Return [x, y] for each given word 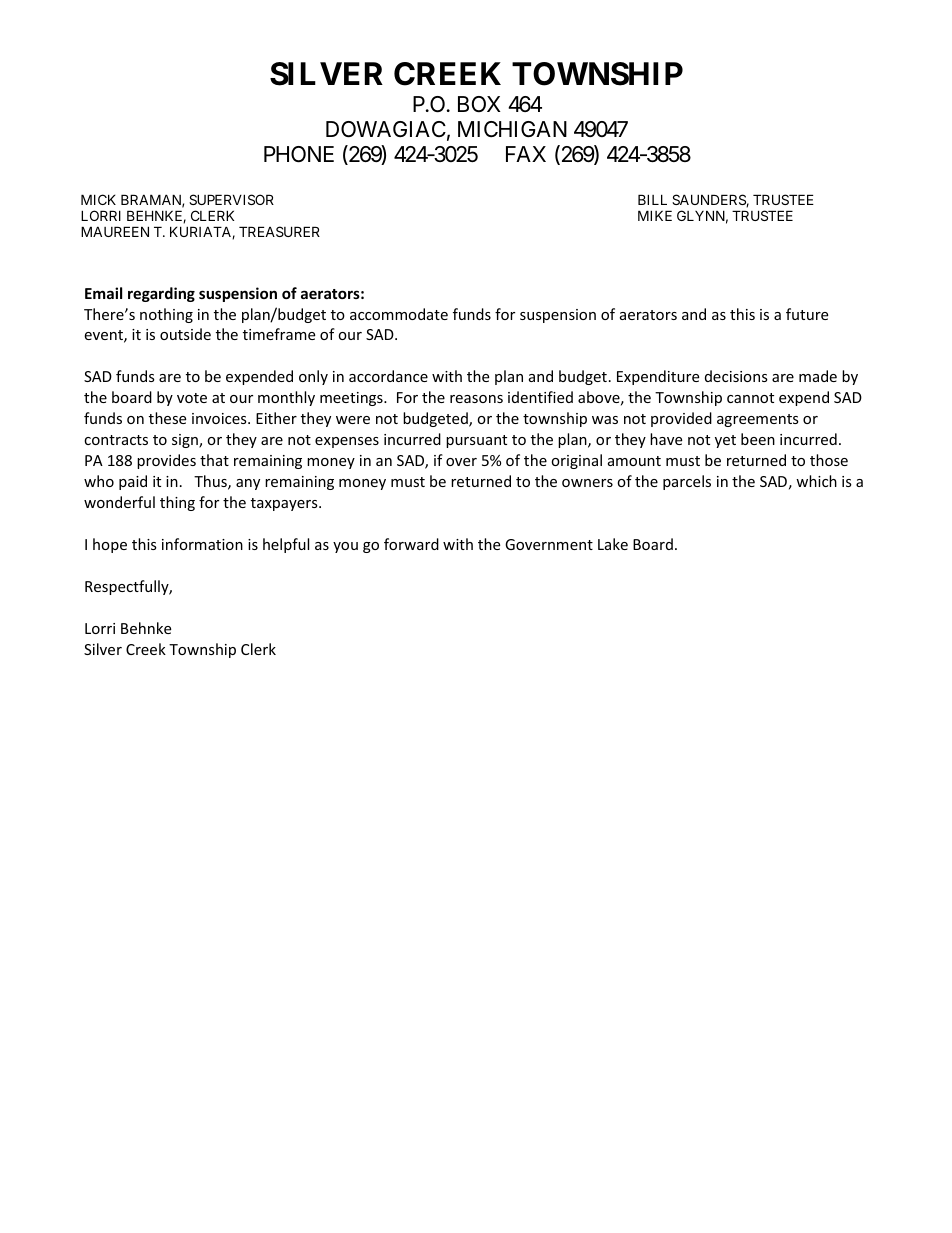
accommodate [399, 314]
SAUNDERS [709, 200]
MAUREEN [115, 231]
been [758, 439]
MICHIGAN [512, 129]
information [202, 544]
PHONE [299, 154]
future [807, 314]
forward [411, 544]
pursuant [476, 441]
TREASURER [279, 231]
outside [185, 334]
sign [186, 441]
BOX [479, 104]
